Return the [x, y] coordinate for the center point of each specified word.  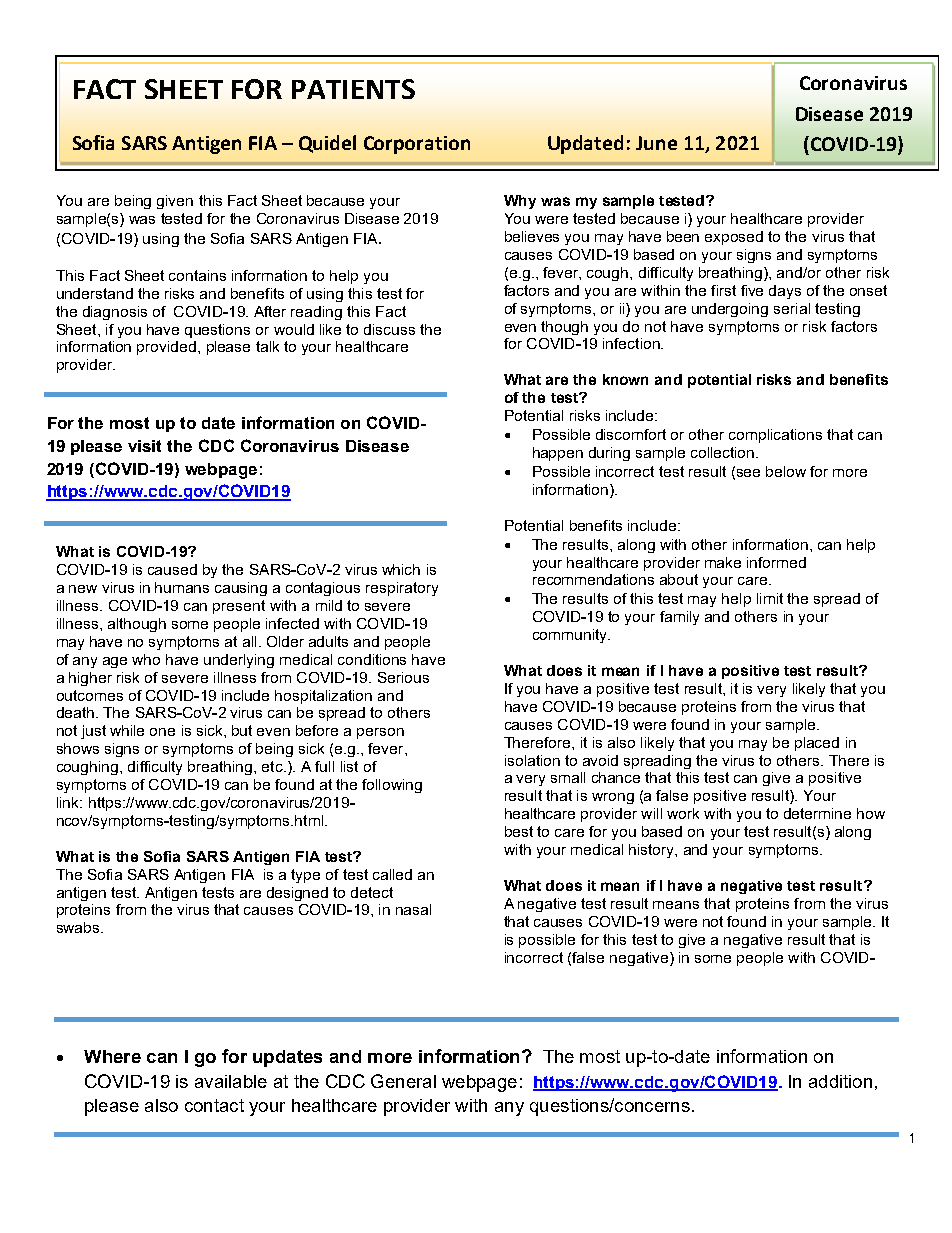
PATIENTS [353, 89]
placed [817, 744]
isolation [532, 760]
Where [112, 1056]
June [656, 143]
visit [144, 446]
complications [775, 436]
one [162, 732]
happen [558, 454]
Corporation [417, 145]
